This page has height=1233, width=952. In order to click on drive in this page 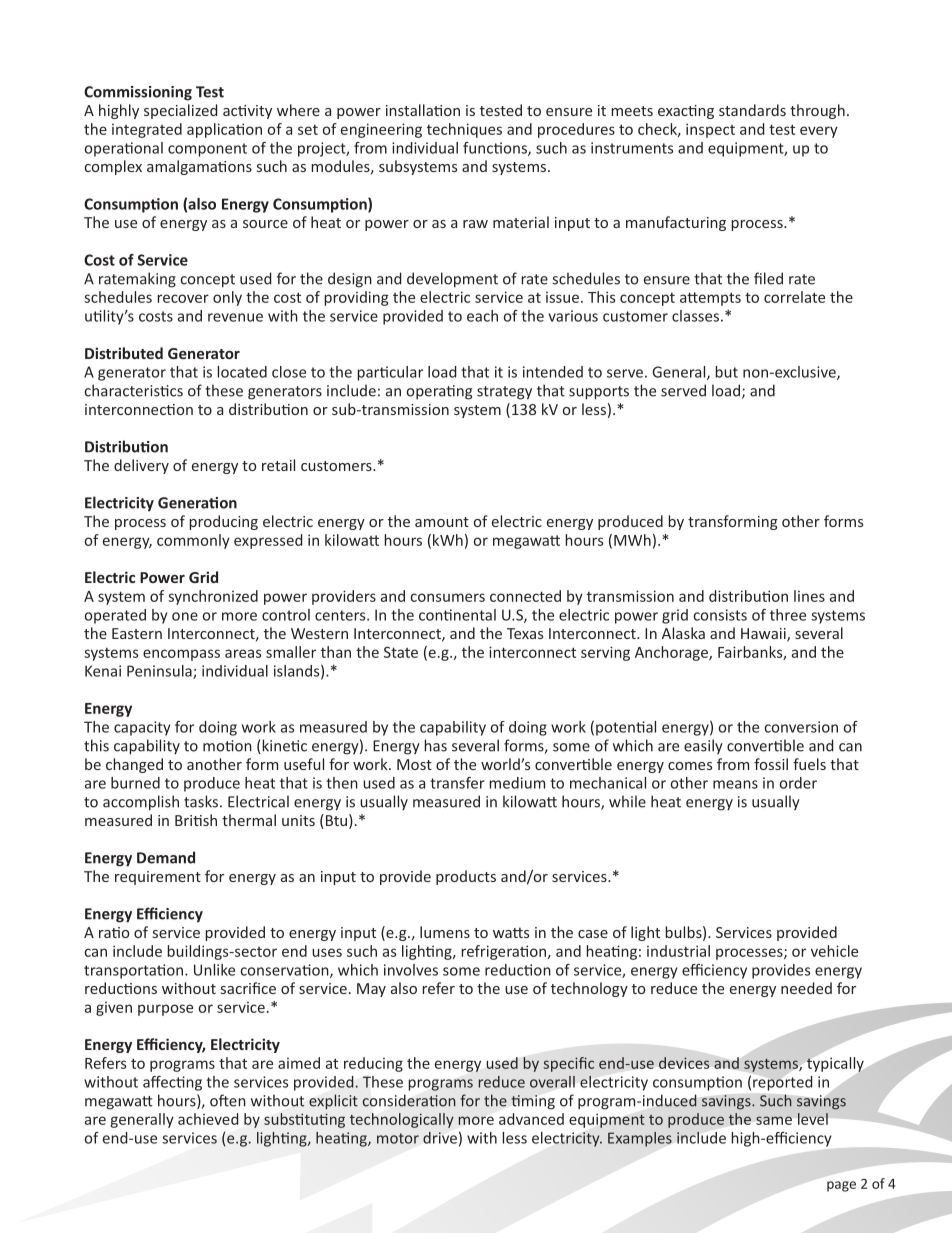, I will do `click(440, 1138)`.
